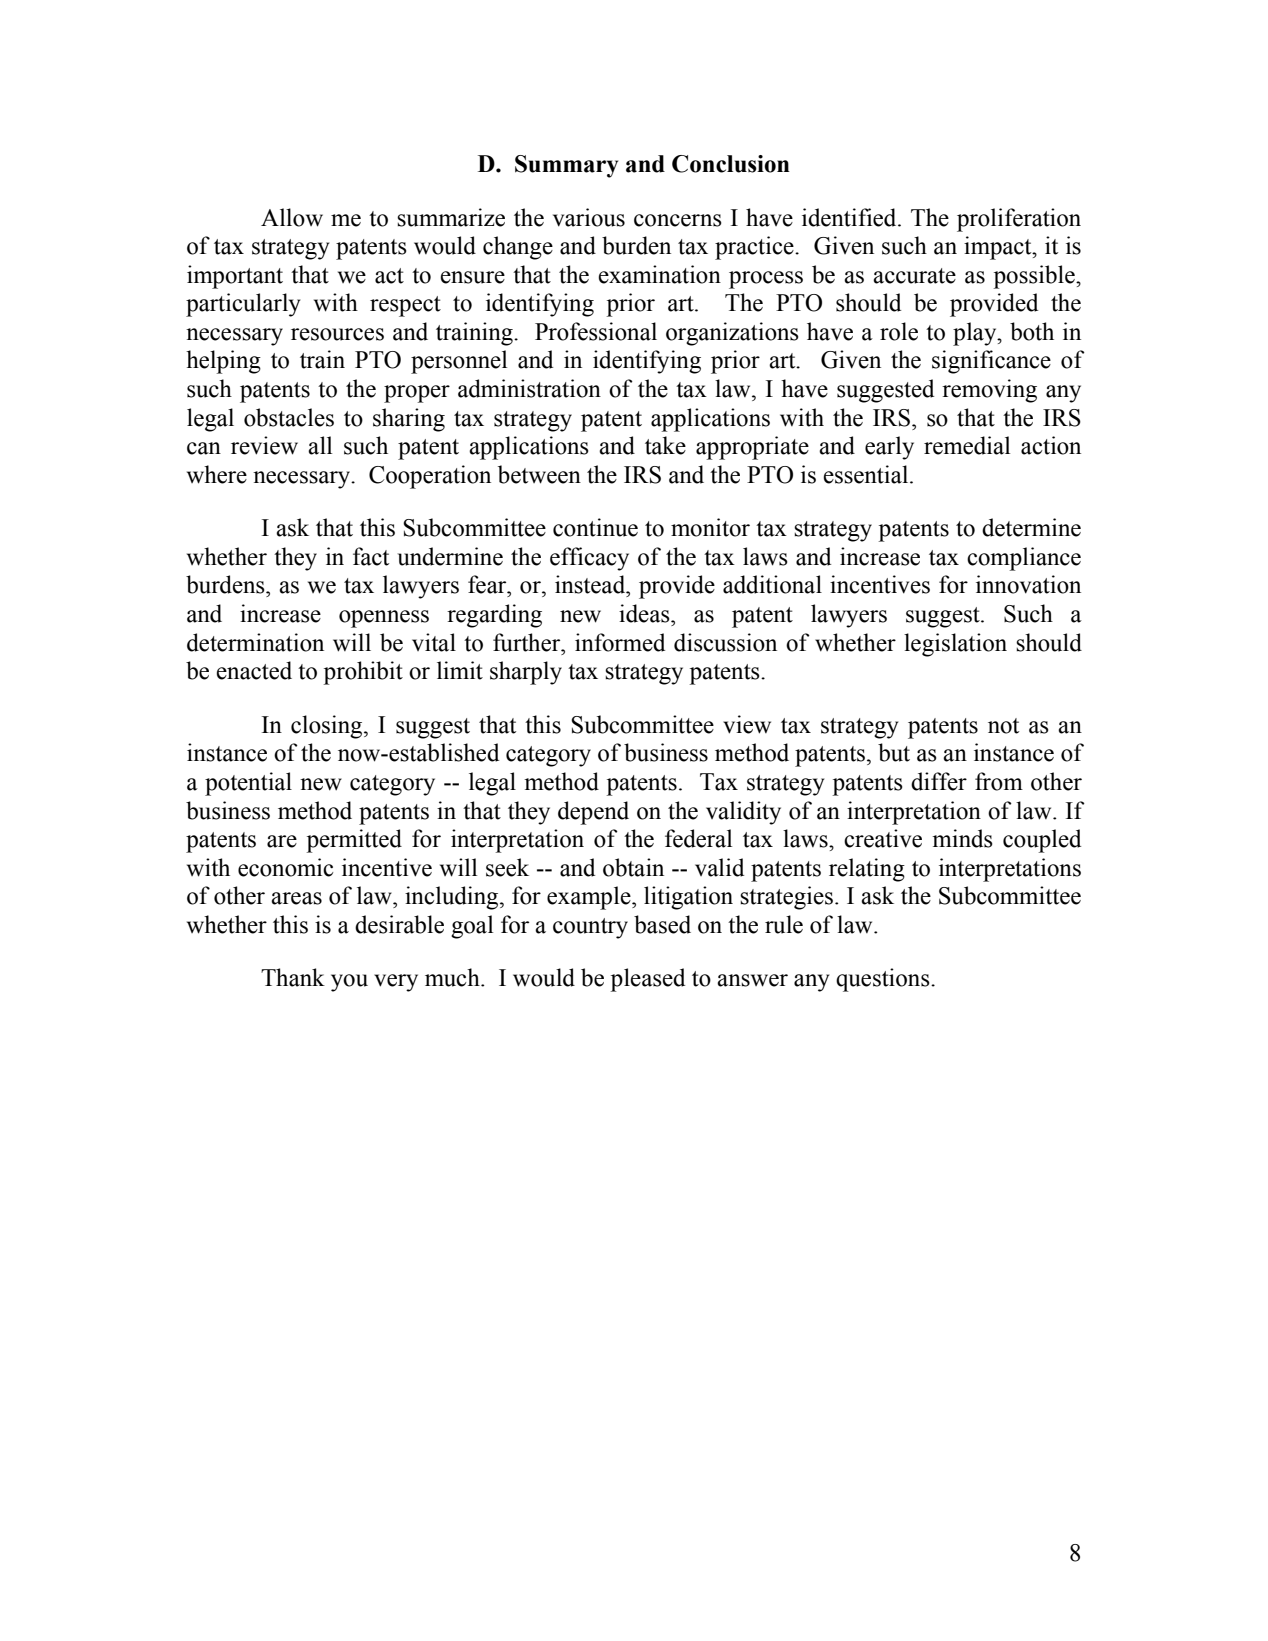 Image resolution: width=1268 pixels, height=1641 pixels. What do you see at coordinates (293, 977) in the page?
I see `Thank` at bounding box center [293, 977].
